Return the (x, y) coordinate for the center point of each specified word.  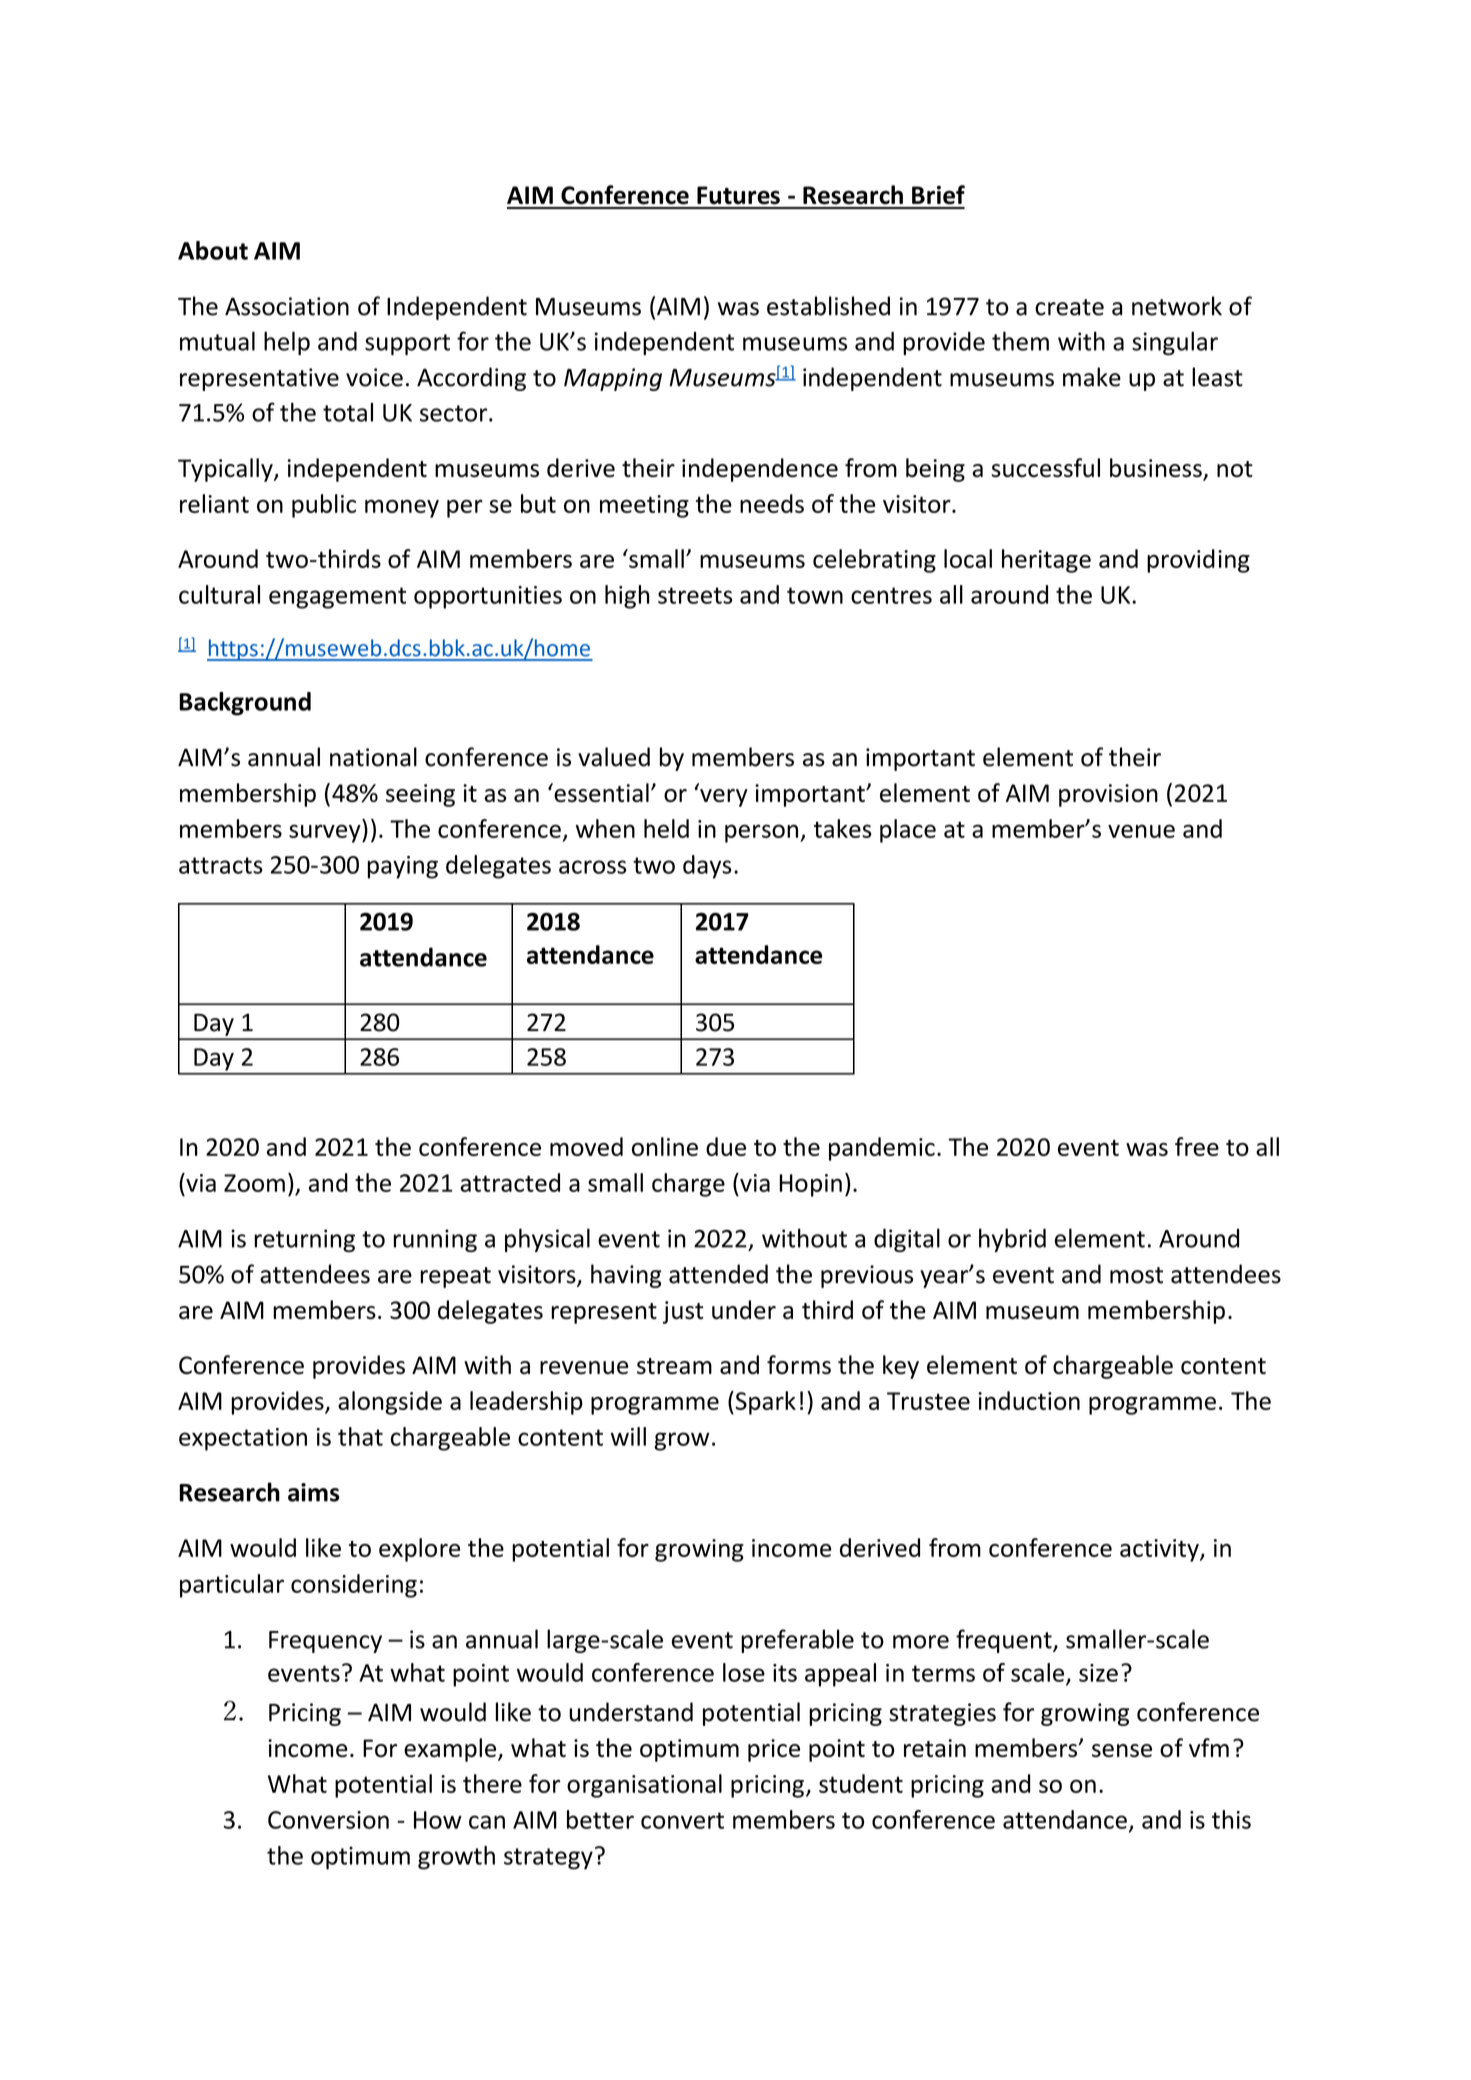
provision (1108, 795)
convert (682, 1820)
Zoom (254, 1183)
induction (1029, 1400)
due (726, 1146)
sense (1122, 1750)
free (1197, 1146)
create (1069, 307)
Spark (764, 1403)
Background (245, 704)
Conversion (328, 1820)
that (360, 1436)
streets (695, 595)
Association (287, 306)
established (828, 306)
